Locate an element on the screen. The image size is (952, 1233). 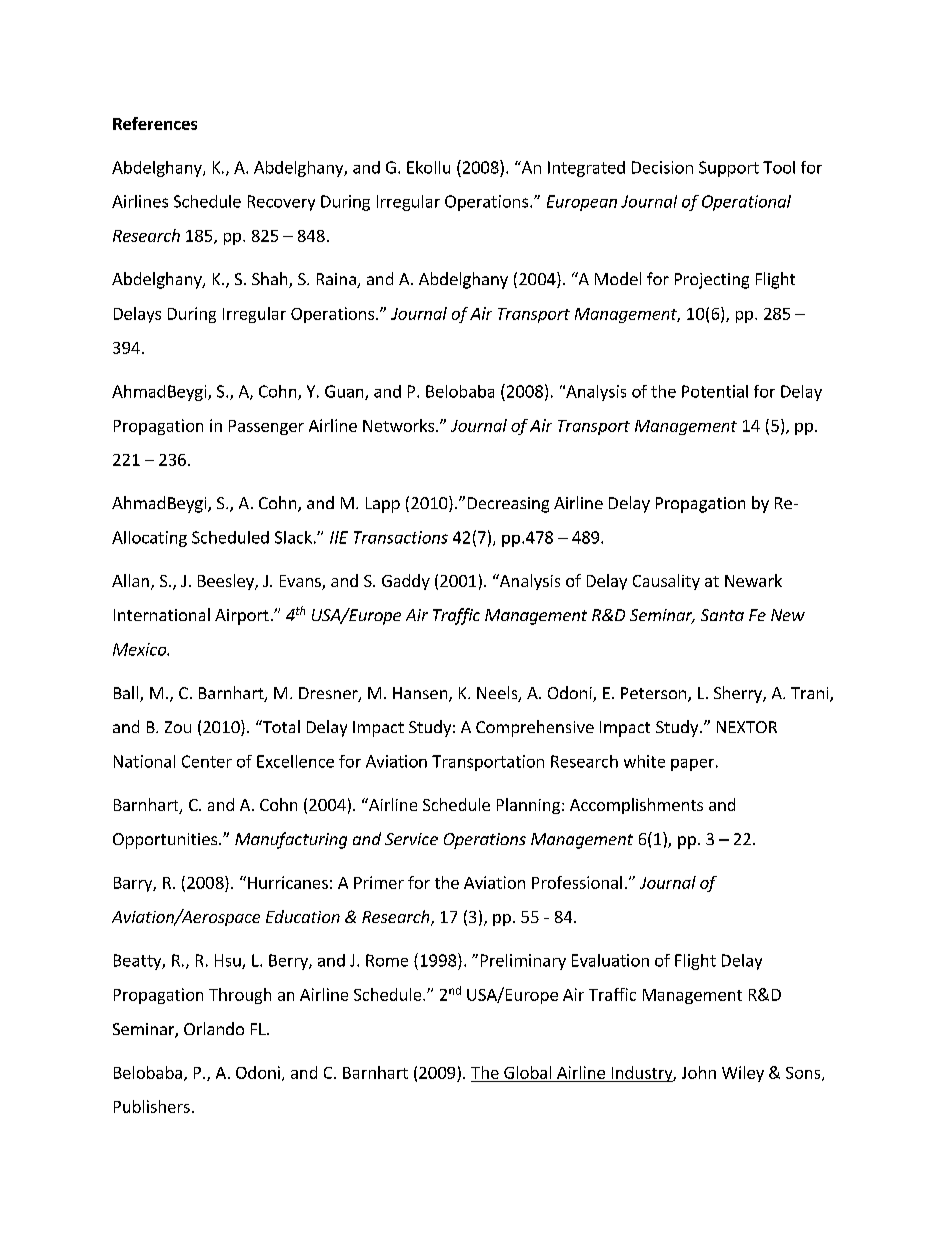
Center is located at coordinates (207, 761).
